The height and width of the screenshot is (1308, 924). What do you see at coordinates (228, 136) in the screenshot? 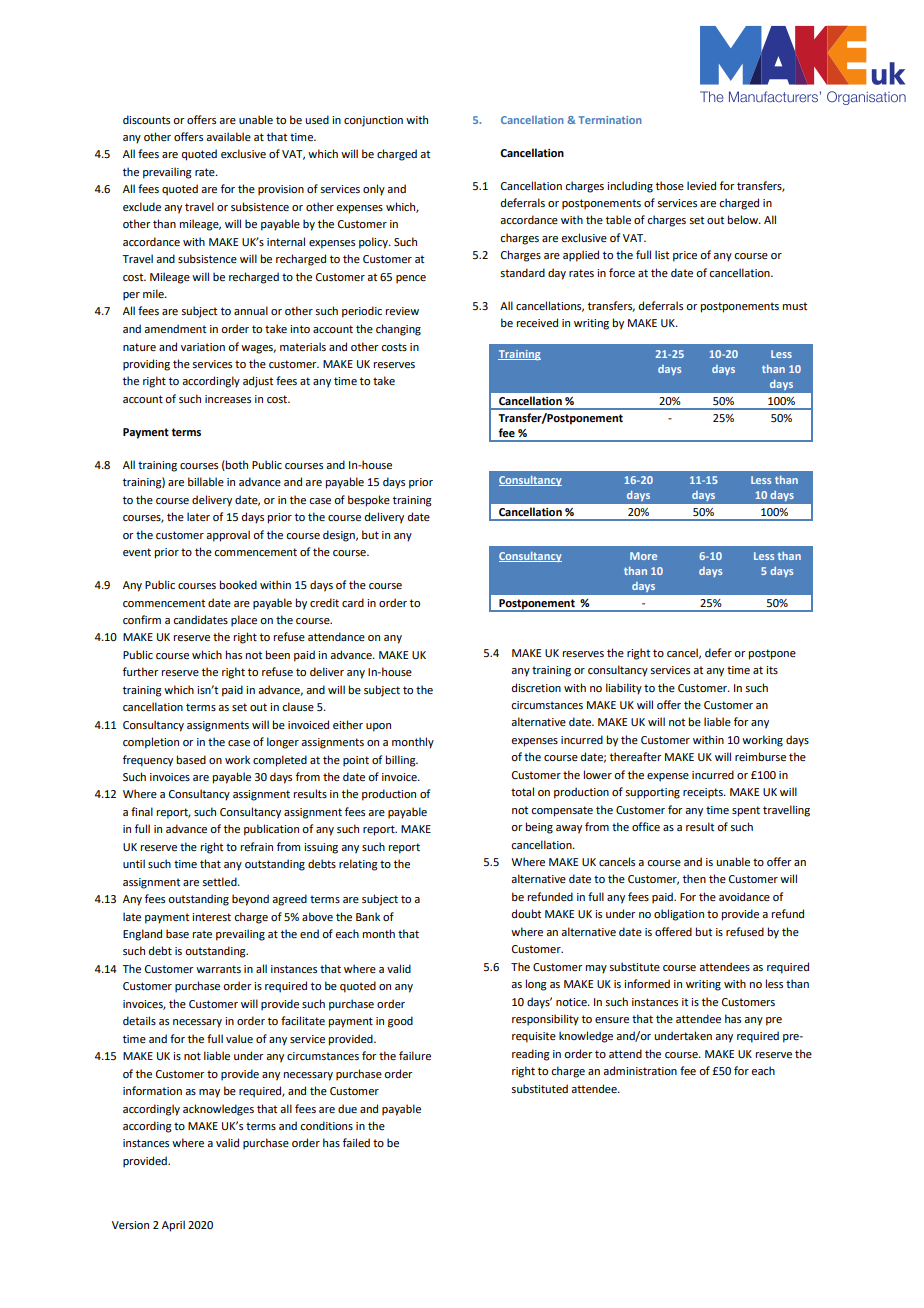
I see `available` at bounding box center [228, 136].
